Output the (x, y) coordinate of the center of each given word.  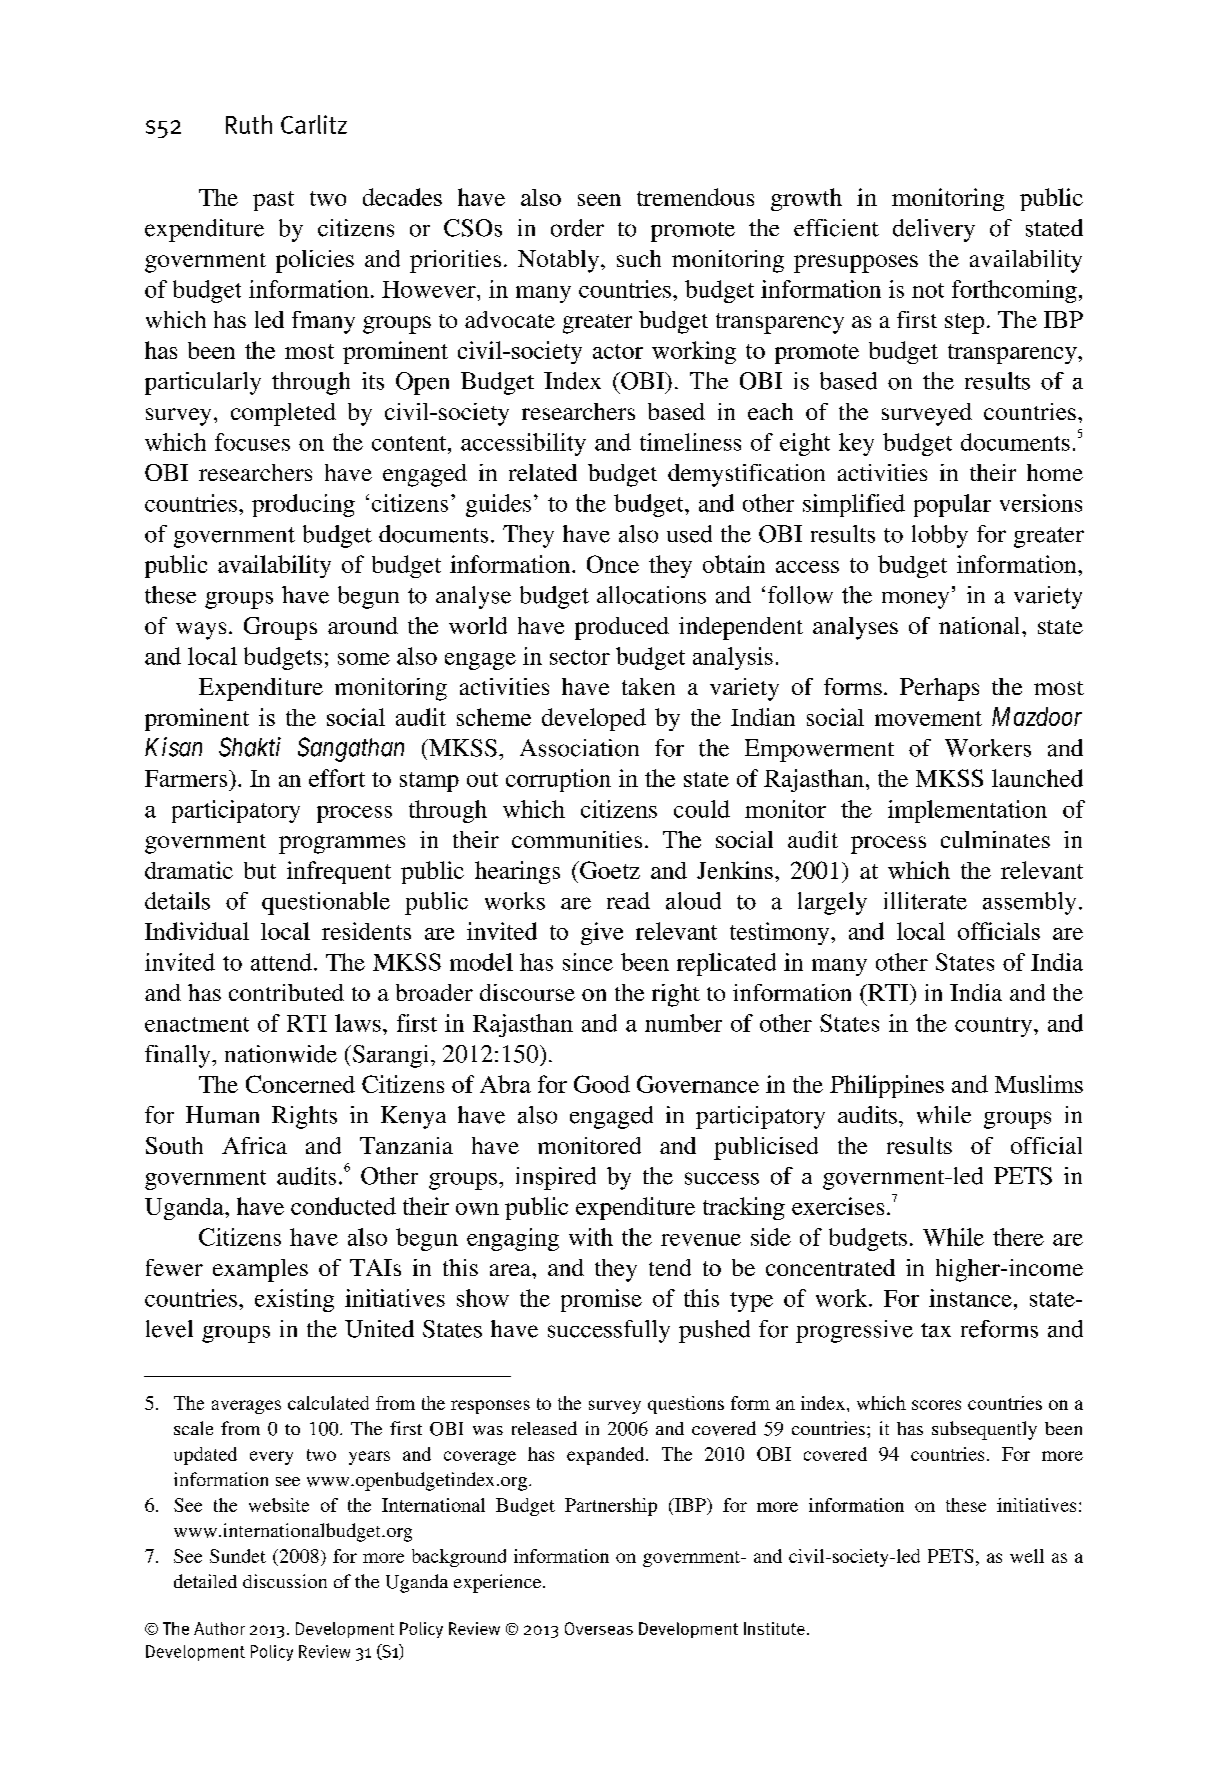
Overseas (599, 1628)
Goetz (609, 870)
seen (599, 200)
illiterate (925, 901)
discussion (285, 1581)
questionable (326, 903)
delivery (934, 230)
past (273, 201)
